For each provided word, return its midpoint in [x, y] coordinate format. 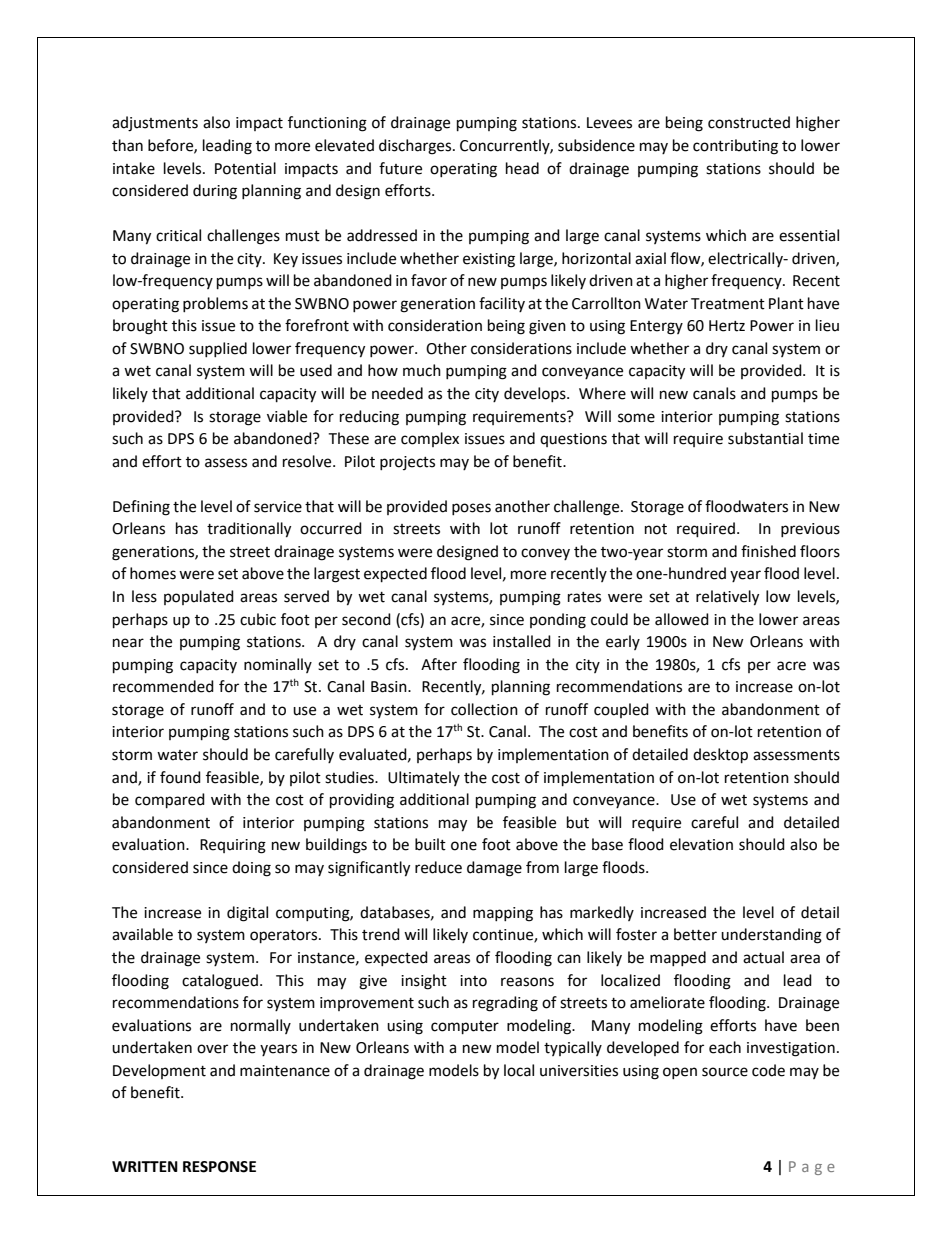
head [522, 168]
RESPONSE [219, 1167]
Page [812, 1168]
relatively [727, 598]
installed [522, 641]
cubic [258, 619]
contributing [735, 147]
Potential [245, 168]
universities [579, 1071]
